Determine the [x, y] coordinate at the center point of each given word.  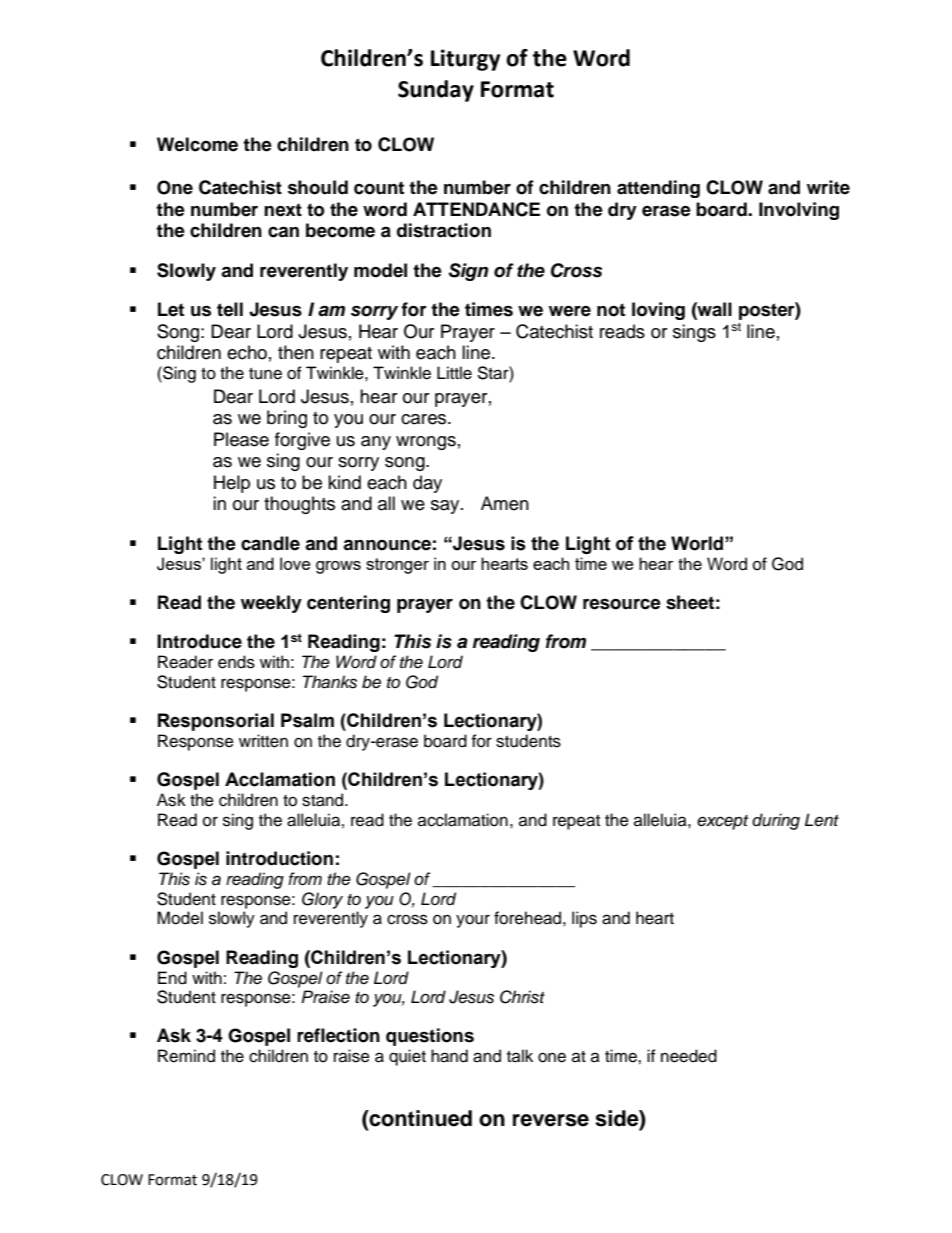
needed [689, 1056]
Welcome [197, 144]
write [828, 187]
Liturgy [465, 60]
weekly [271, 604]
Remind [186, 1056]
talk [520, 1055]
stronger [397, 566]
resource [622, 604]
